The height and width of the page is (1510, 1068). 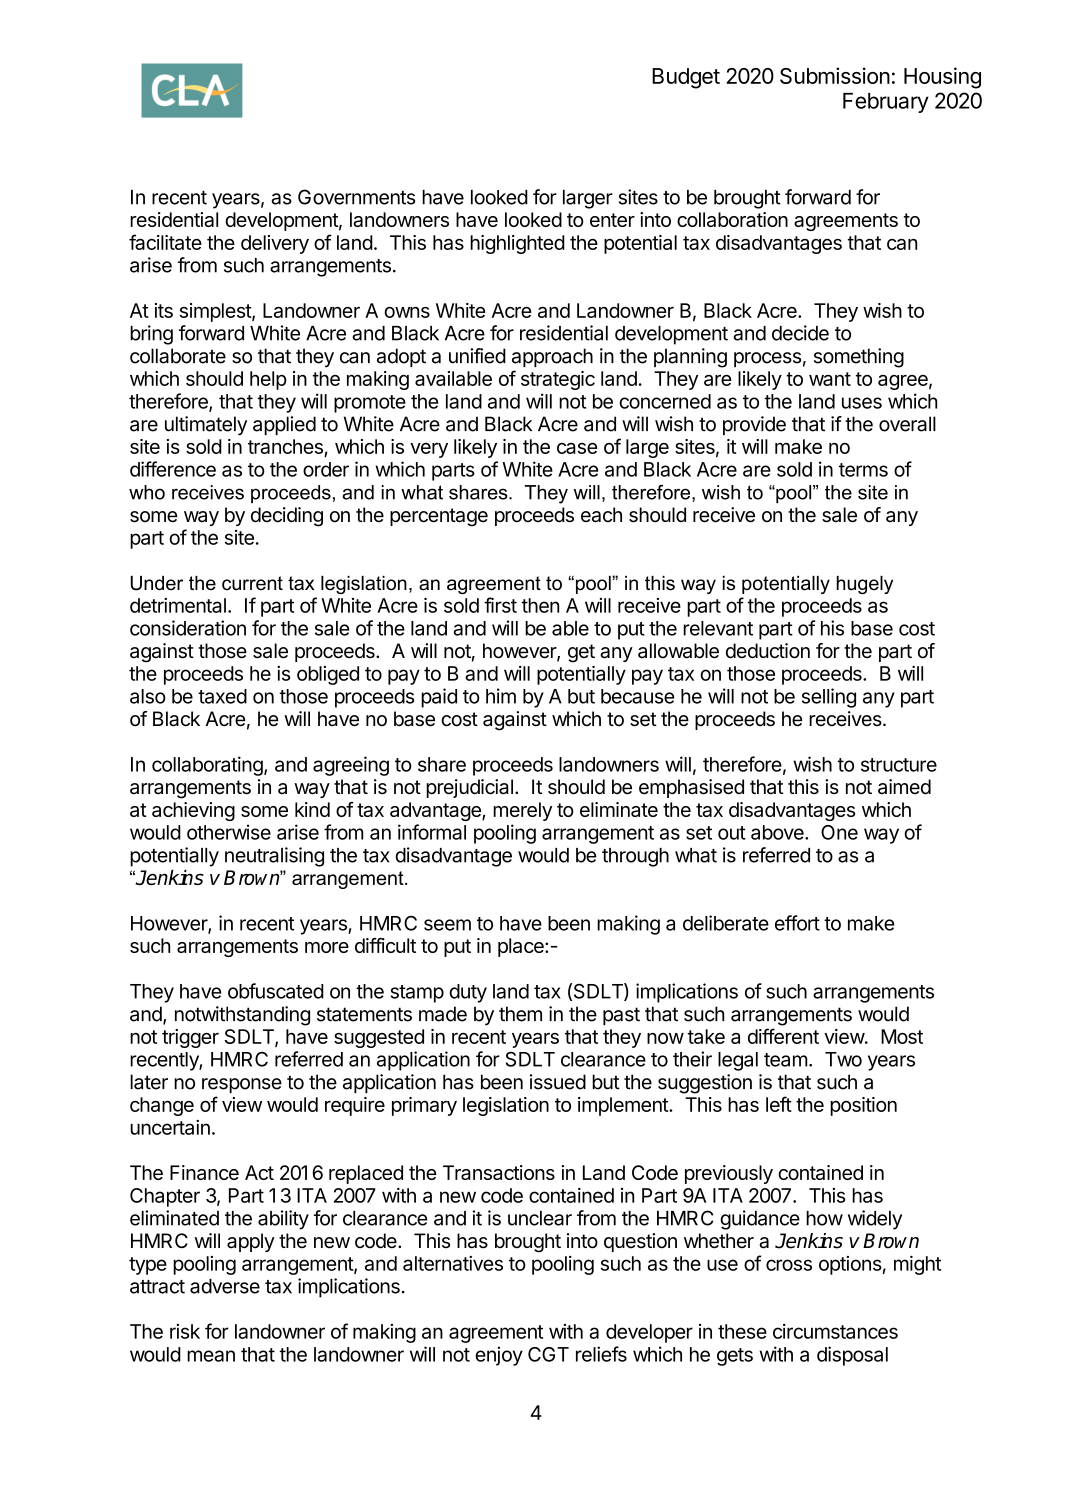 I want to click on Budget, so click(x=686, y=78).
